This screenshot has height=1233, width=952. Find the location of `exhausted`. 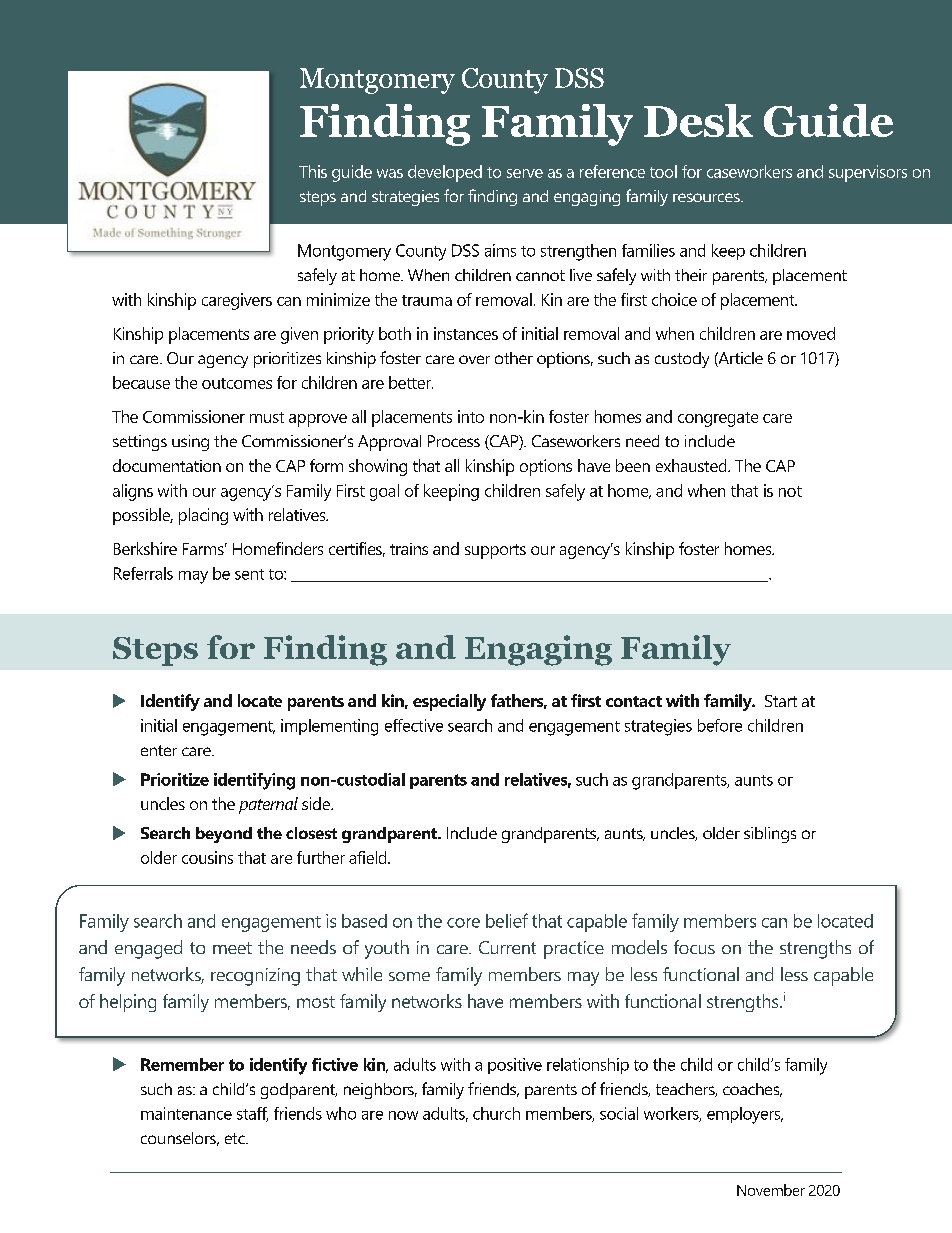

exhausted is located at coordinates (692, 465).
